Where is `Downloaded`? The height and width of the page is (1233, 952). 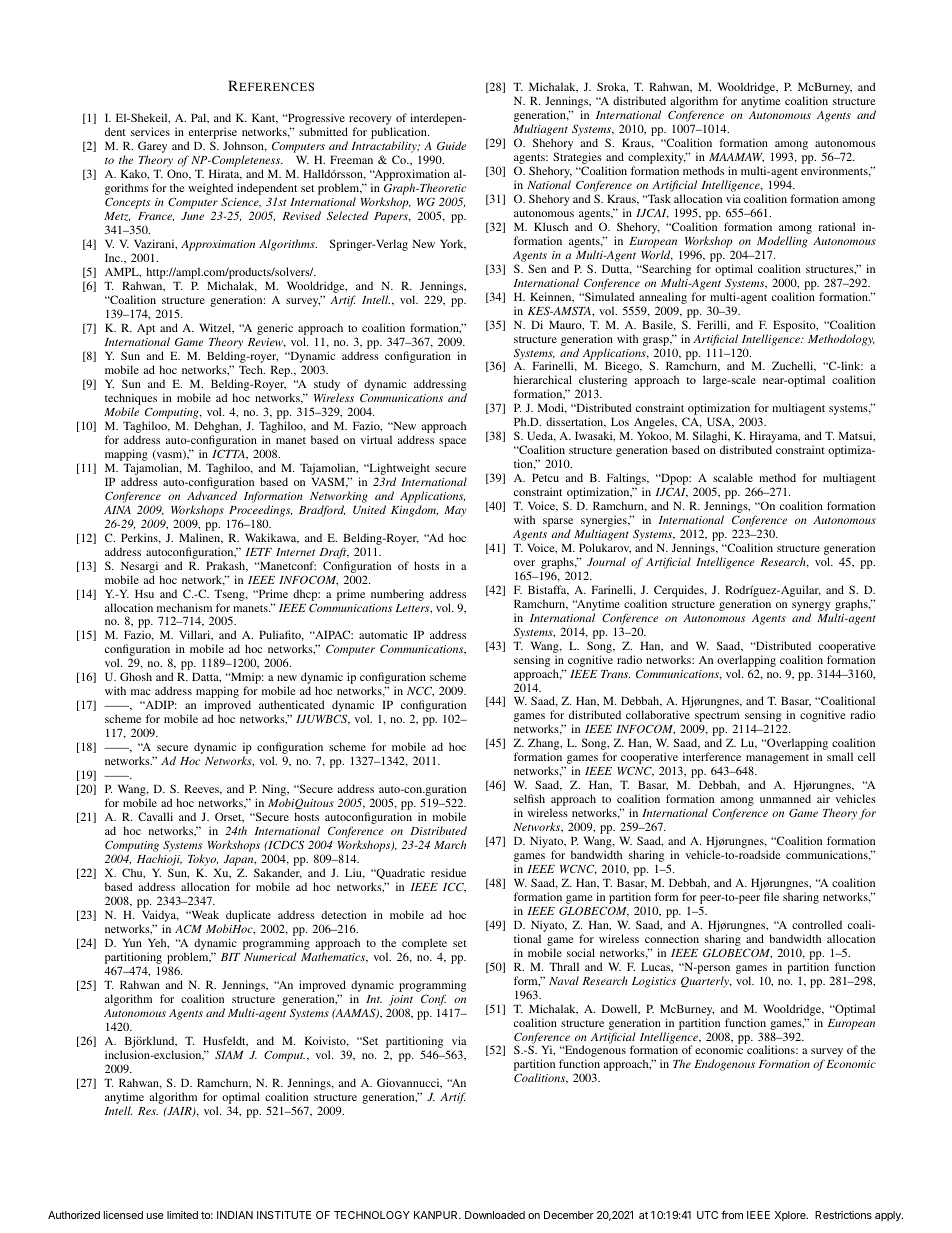
Downloaded is located at coordinates (495, 1215).
